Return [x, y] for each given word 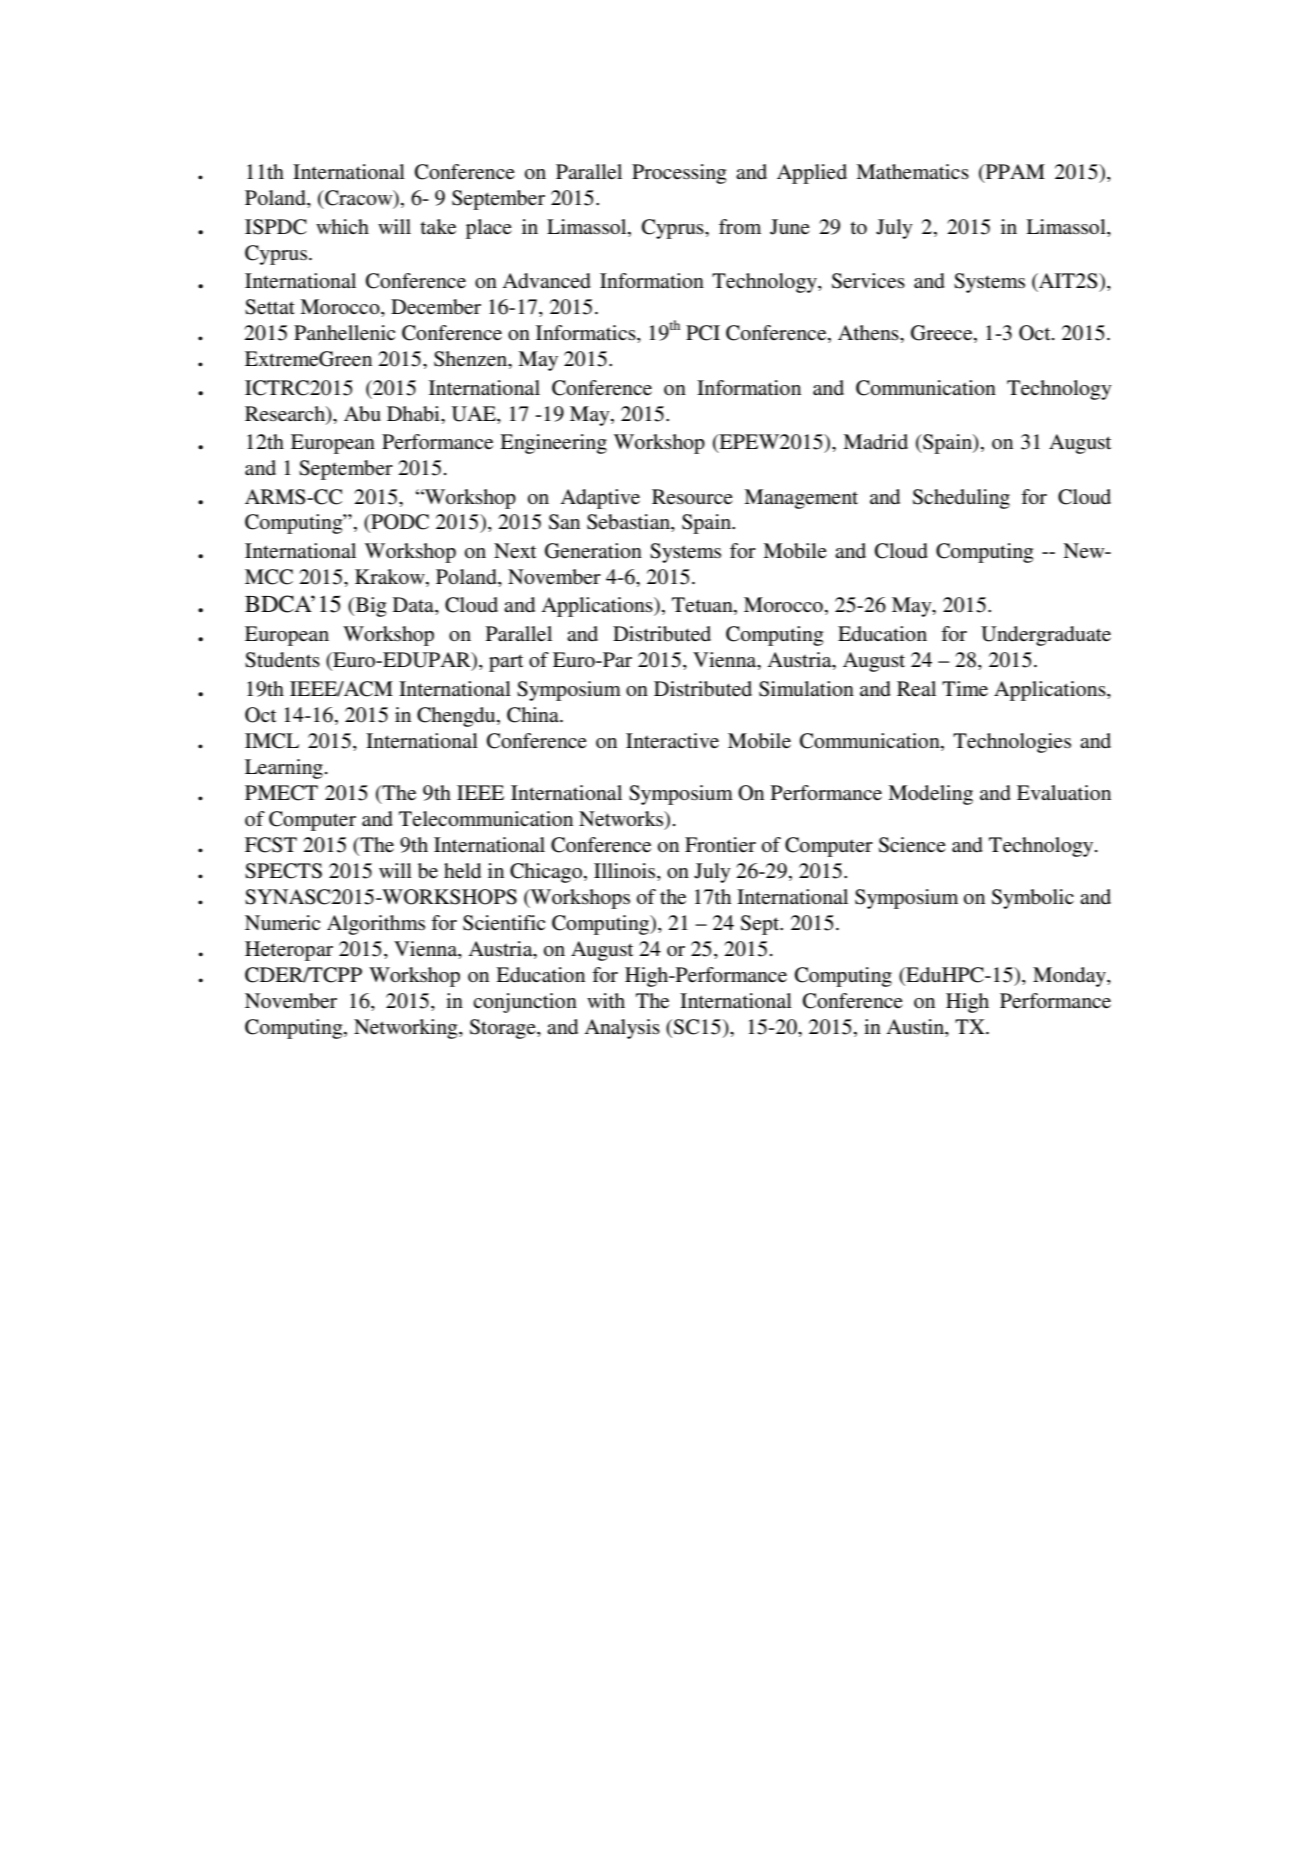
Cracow [359, 199]
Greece [943, 334]
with [606, 1000]
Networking [407, 1029]
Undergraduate [1046, 636]
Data [414, 606]
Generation [593, 551]
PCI [703, 333]
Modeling [930, 795]
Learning [284, 769]
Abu [362, 414]
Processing [679, 174]
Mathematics [912, 171]
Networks [622, 820]
